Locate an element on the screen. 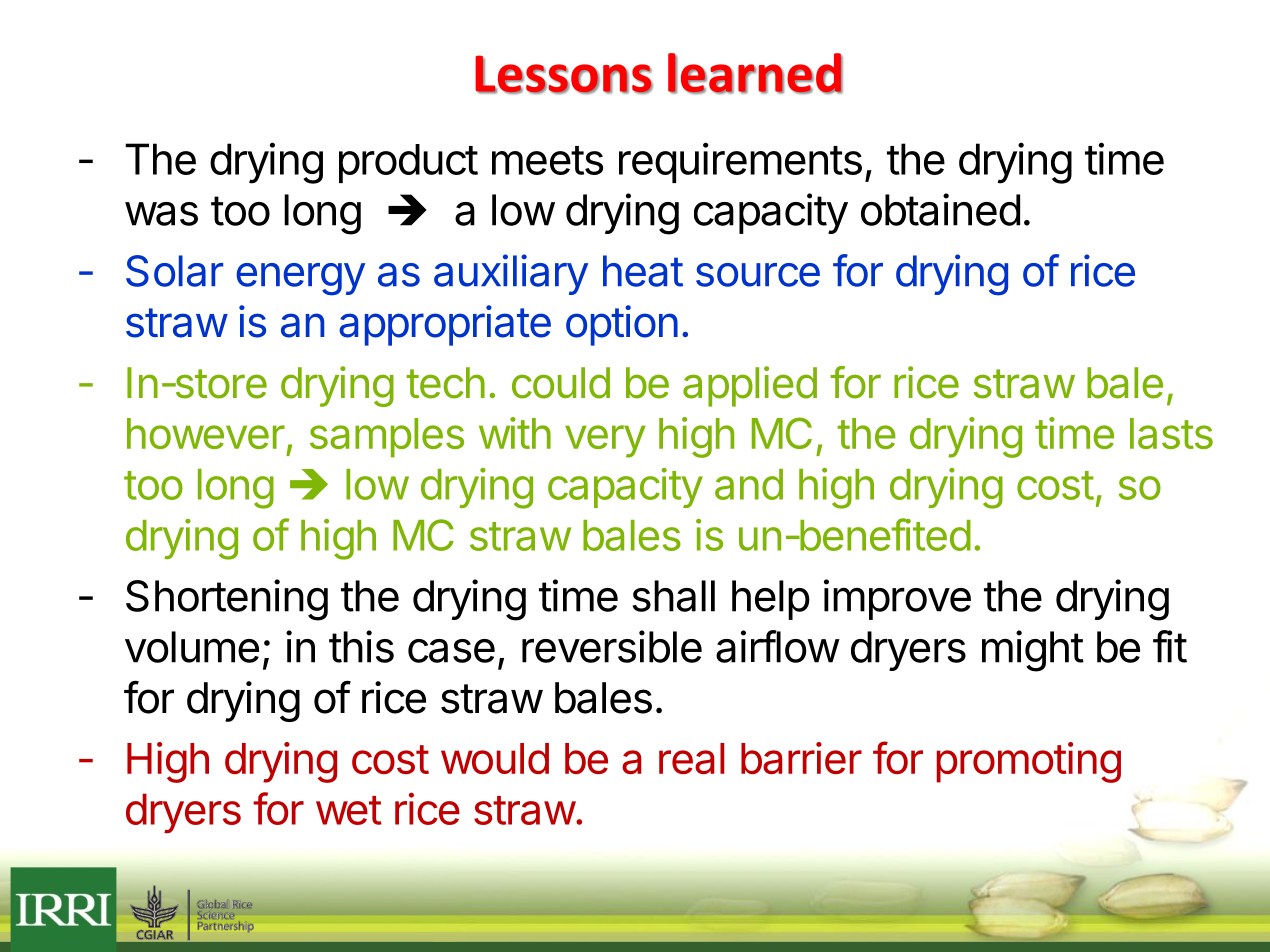 The width and height of the screenshot is (1270, 952). lasts is located at coordinates (1171, 433).
